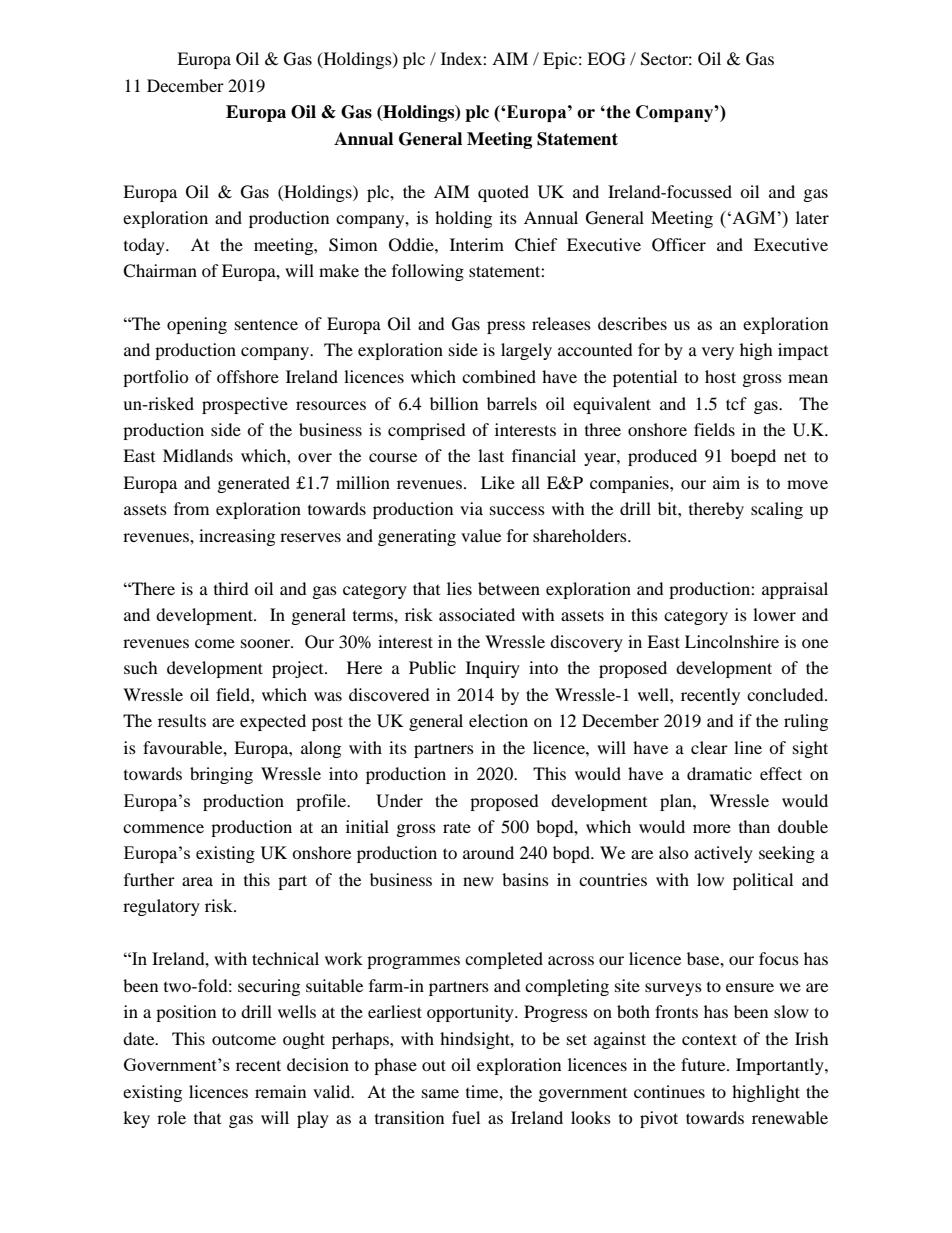 The width and height of the screenshot is (952, 1233). Describe the element at coordinates (704, 1064) in the screenshot. I see `future` at that location.
